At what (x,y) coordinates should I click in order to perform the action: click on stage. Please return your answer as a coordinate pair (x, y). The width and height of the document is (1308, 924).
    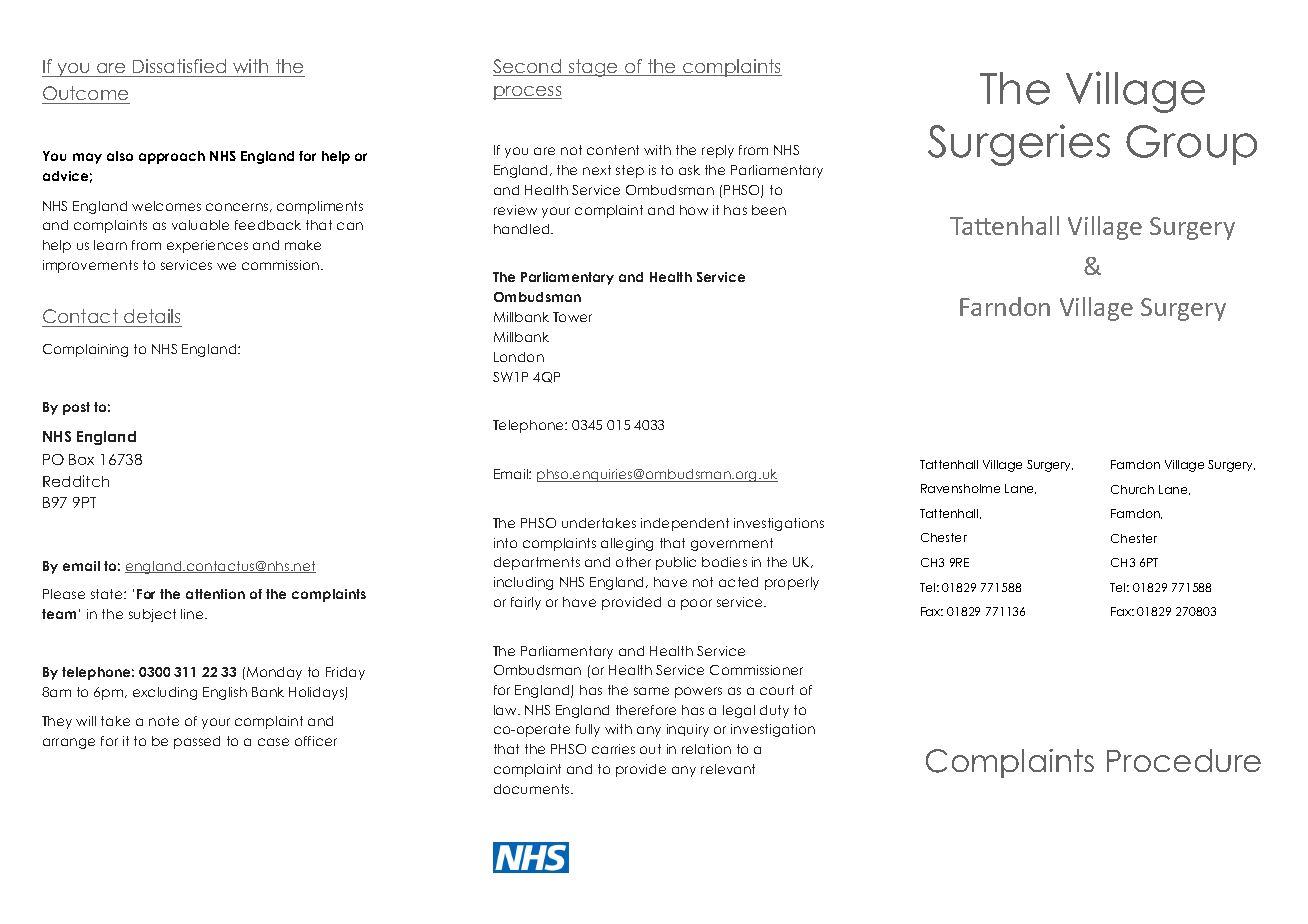
    Looking at the image, I should click on (593, 68).
